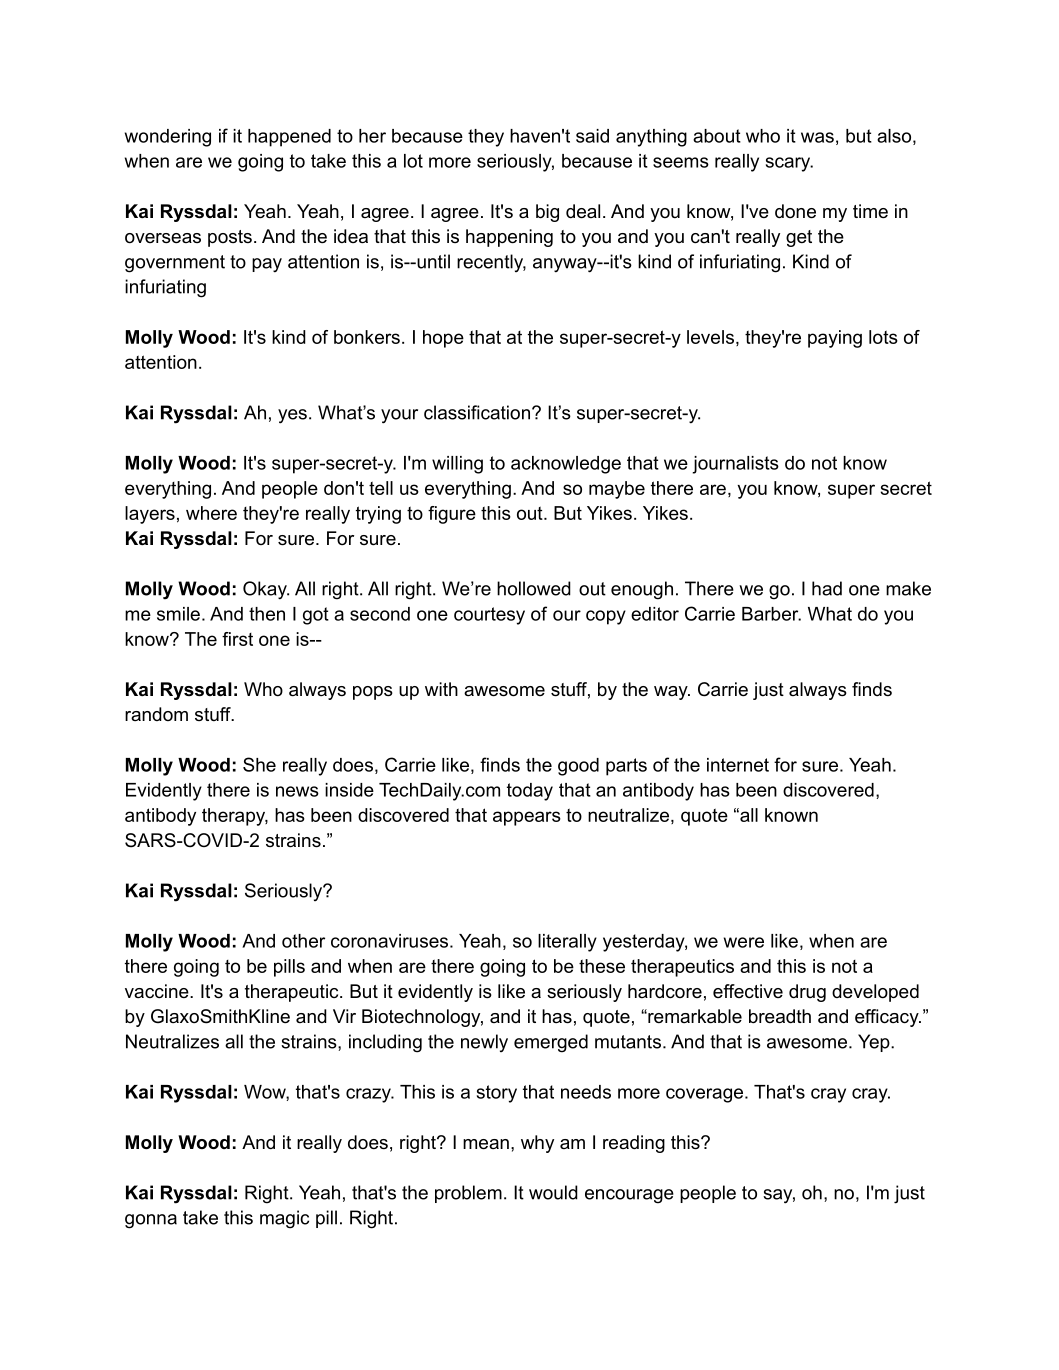 The image size is (1059, 1370). What do you see at coordinates (827, 588) in the screenshot?
I see `had` at bounding box center [827, 588].
